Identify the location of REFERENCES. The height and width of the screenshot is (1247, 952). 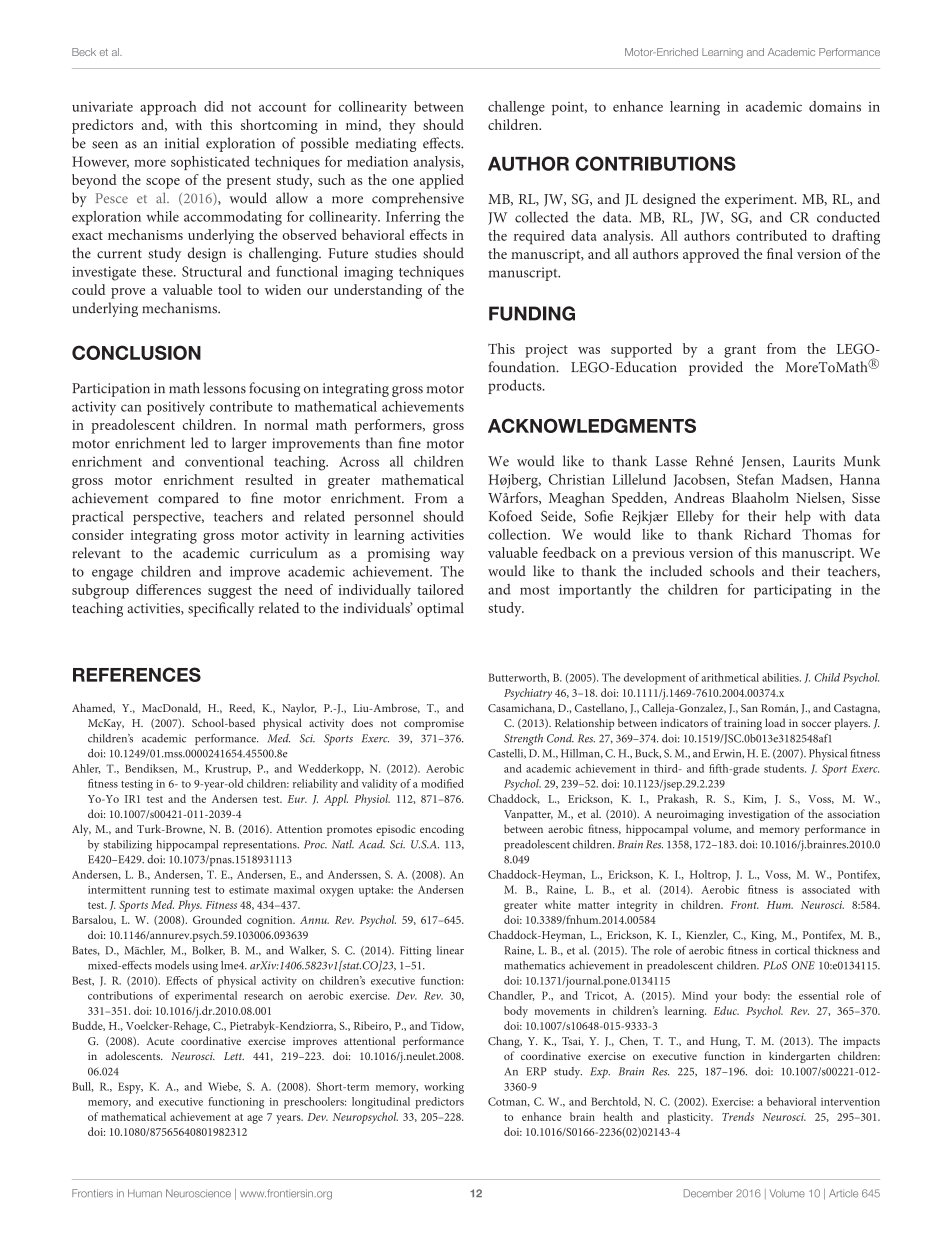
(137, 674).
